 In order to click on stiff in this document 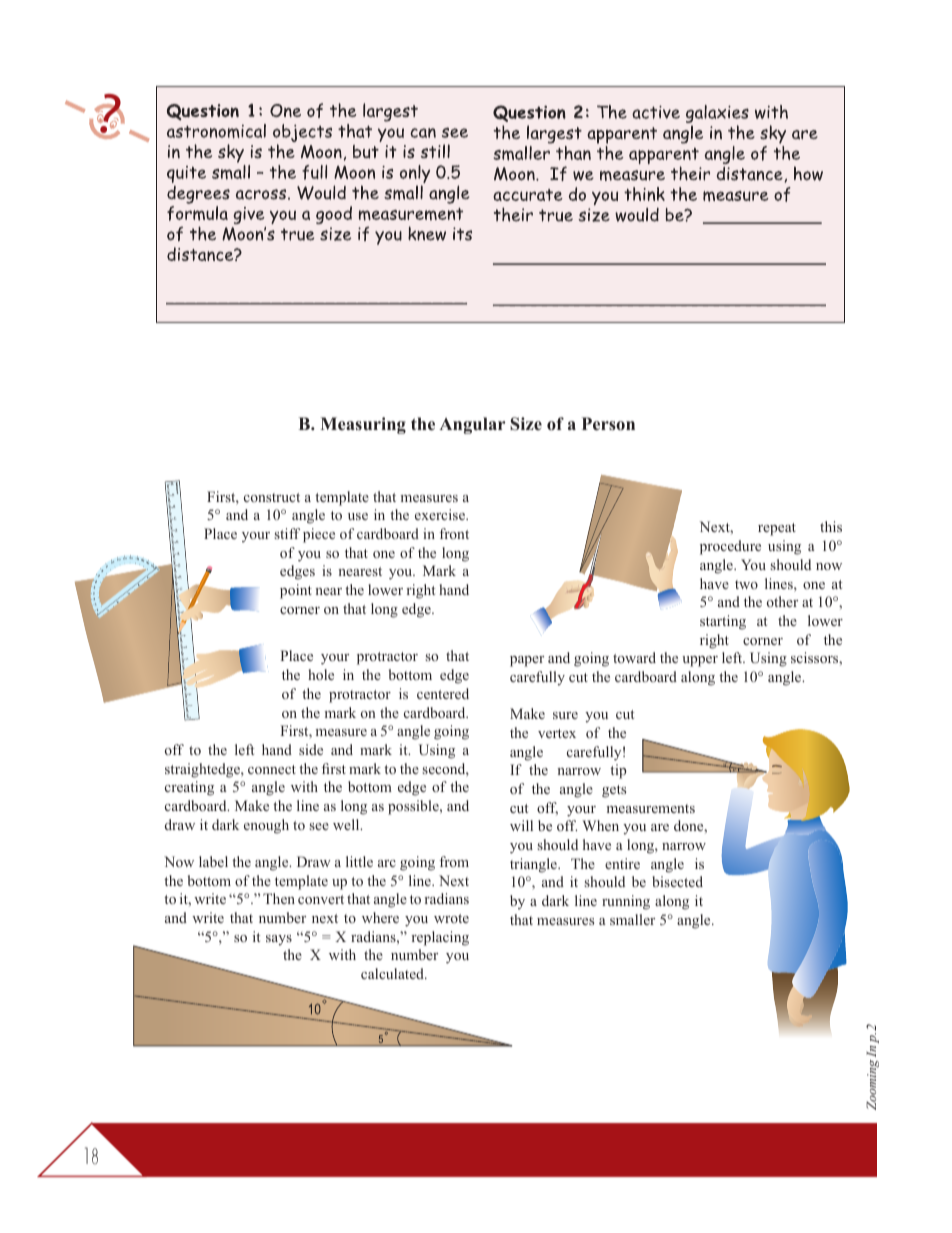, I will do `click(287, 533)`.
